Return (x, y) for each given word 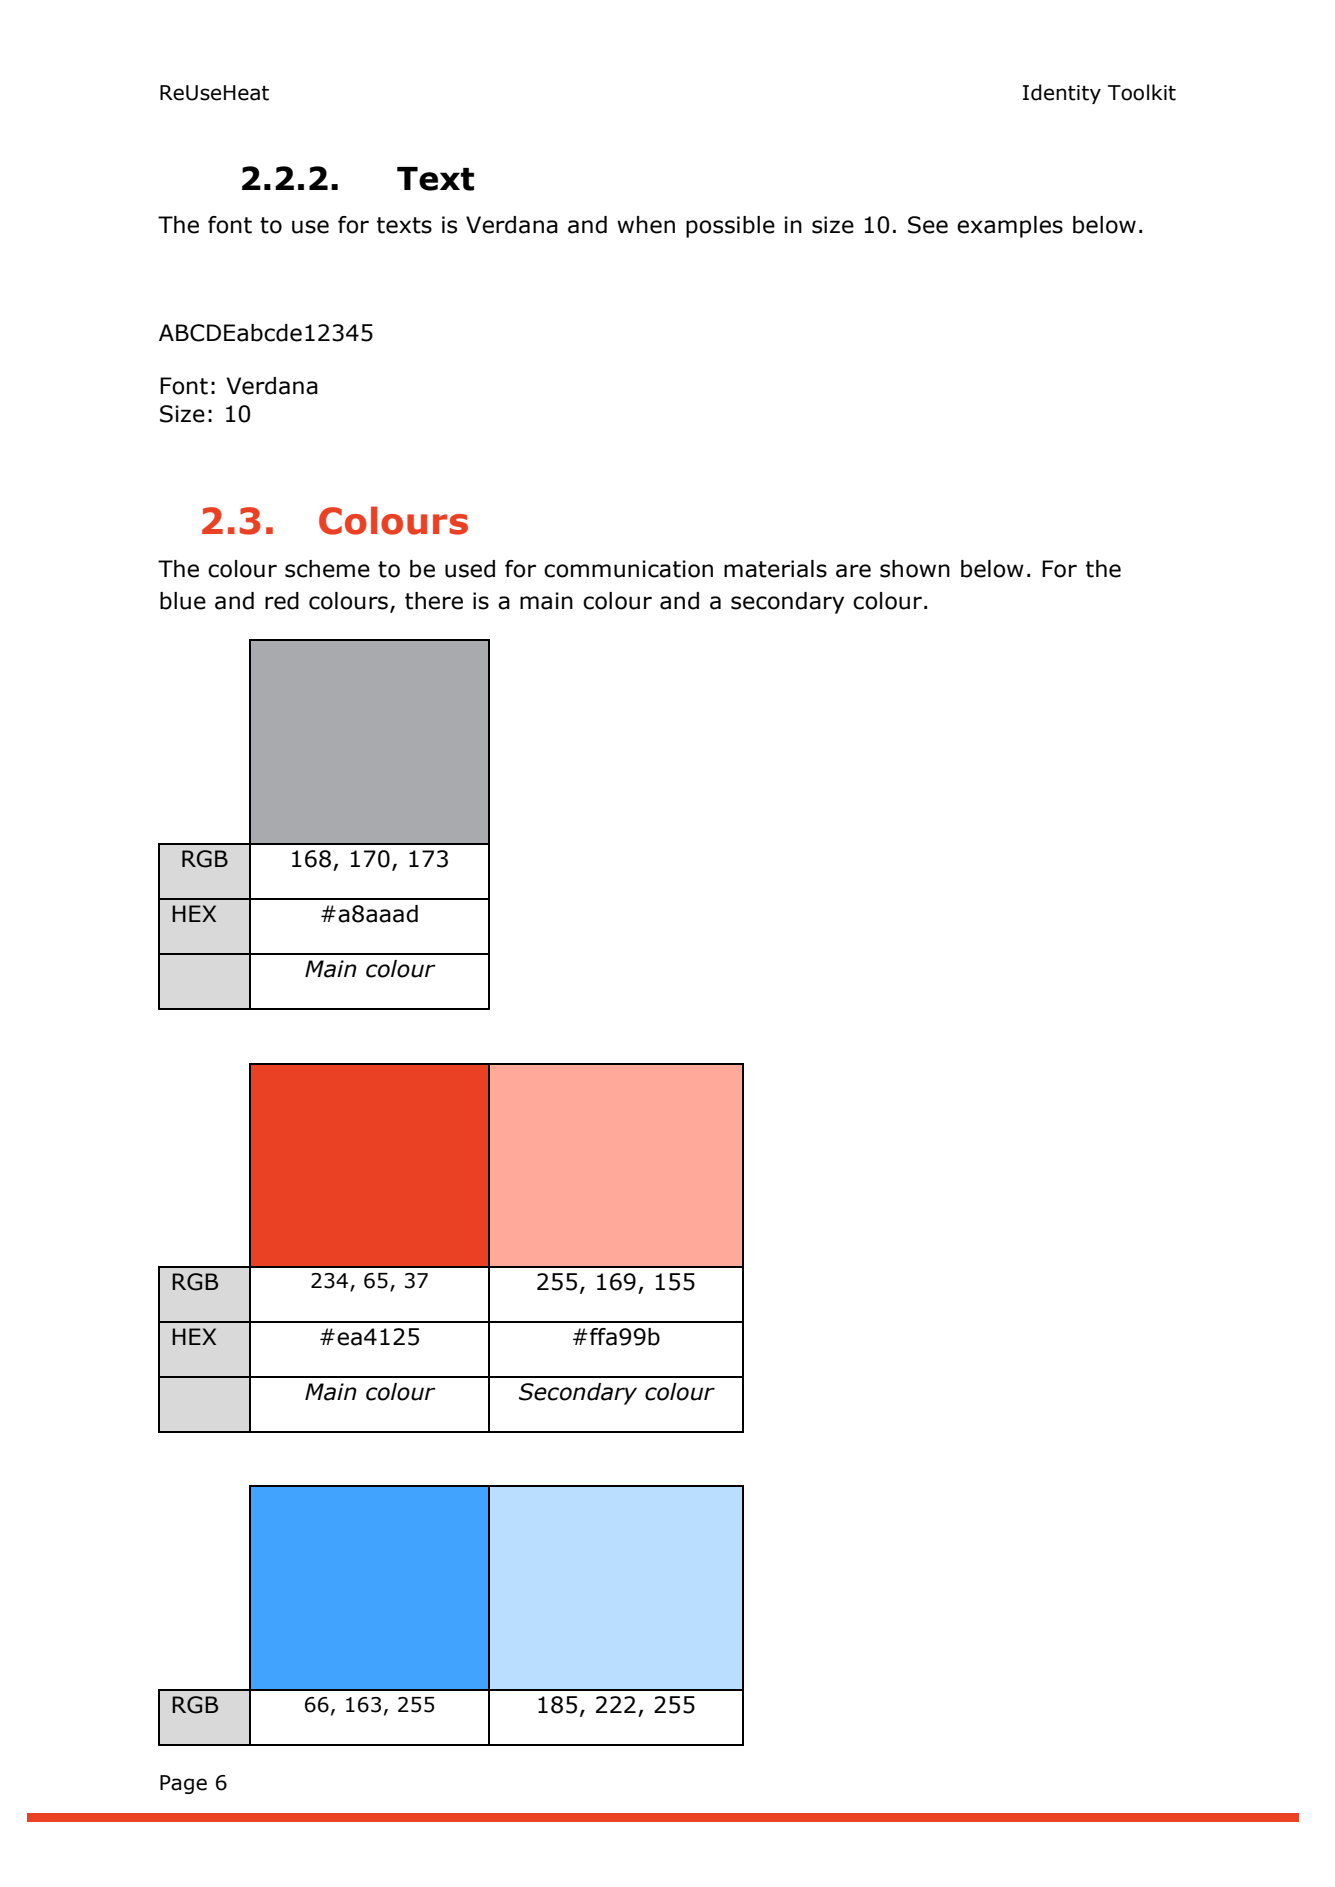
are (853, 571)
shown (915, 569)
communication (628, 569)
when (646, 225)
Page (183, 1784)
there (434, 601)
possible (730, 227)
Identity (1062, 94)
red (282, 601)
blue (183, 601)
